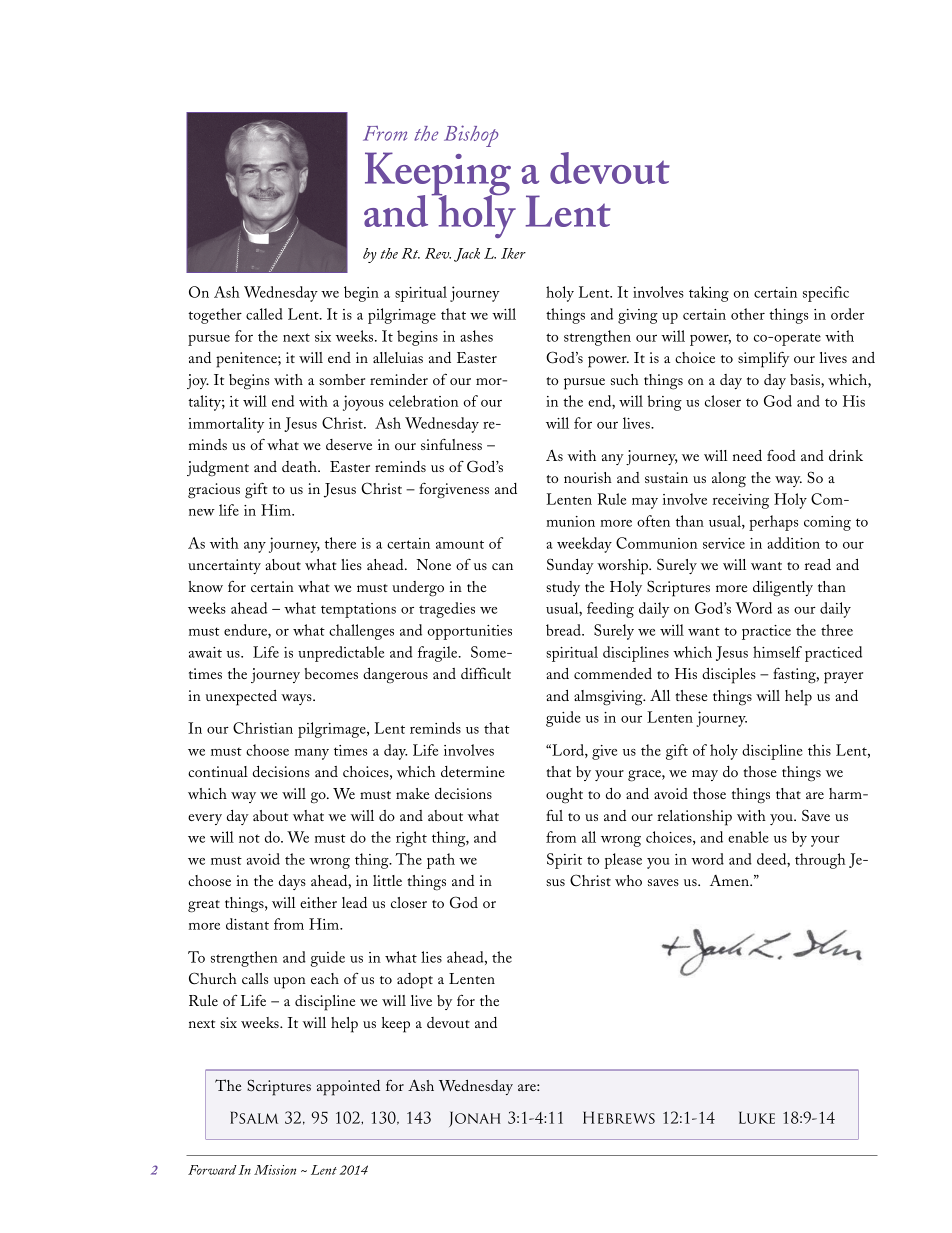 The height and width of the page is (1233, 952). Describe the element at coordinates (783, 589) in the page. I see `diligently` at that location.
